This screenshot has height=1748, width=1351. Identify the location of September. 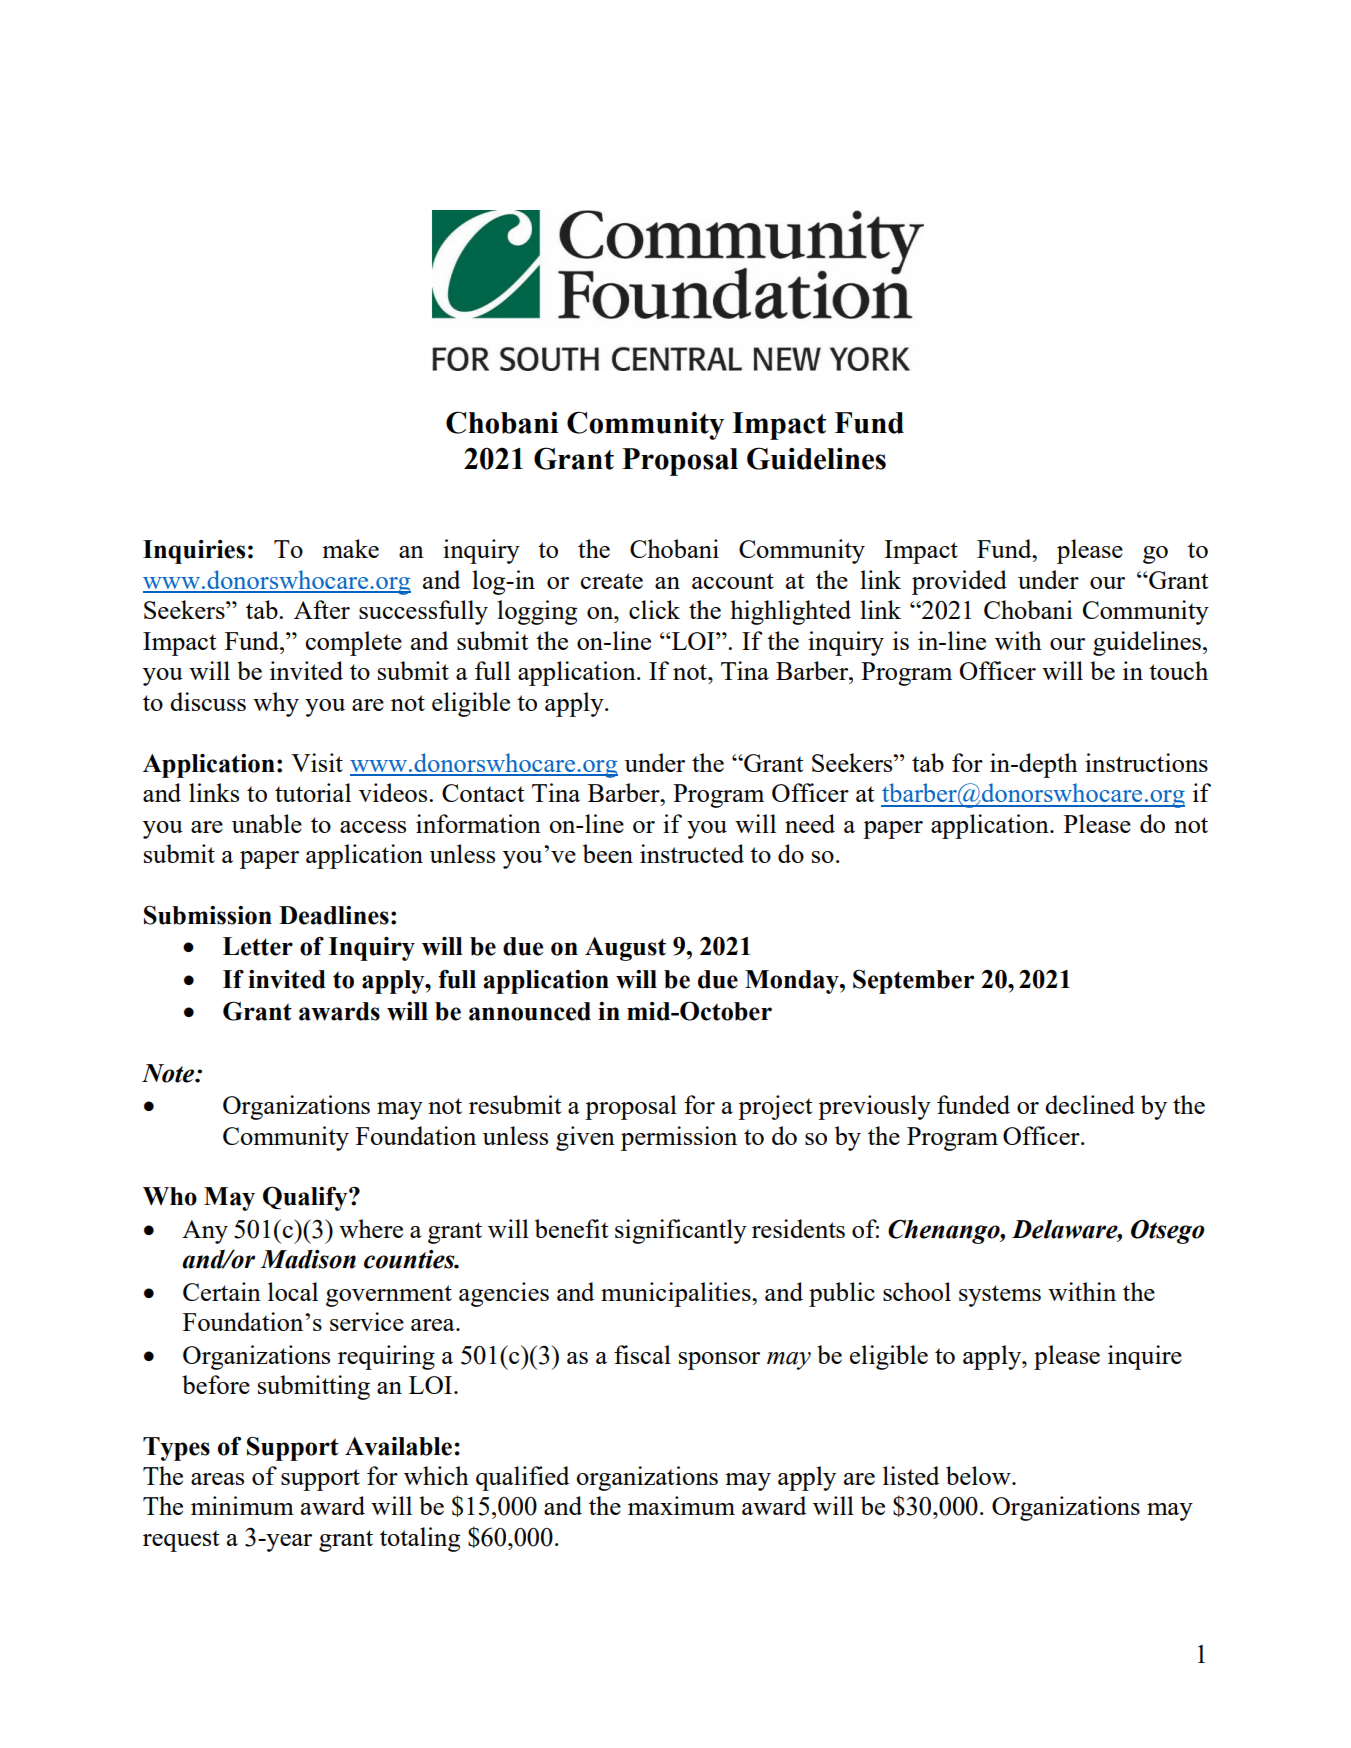
(913, 981).
